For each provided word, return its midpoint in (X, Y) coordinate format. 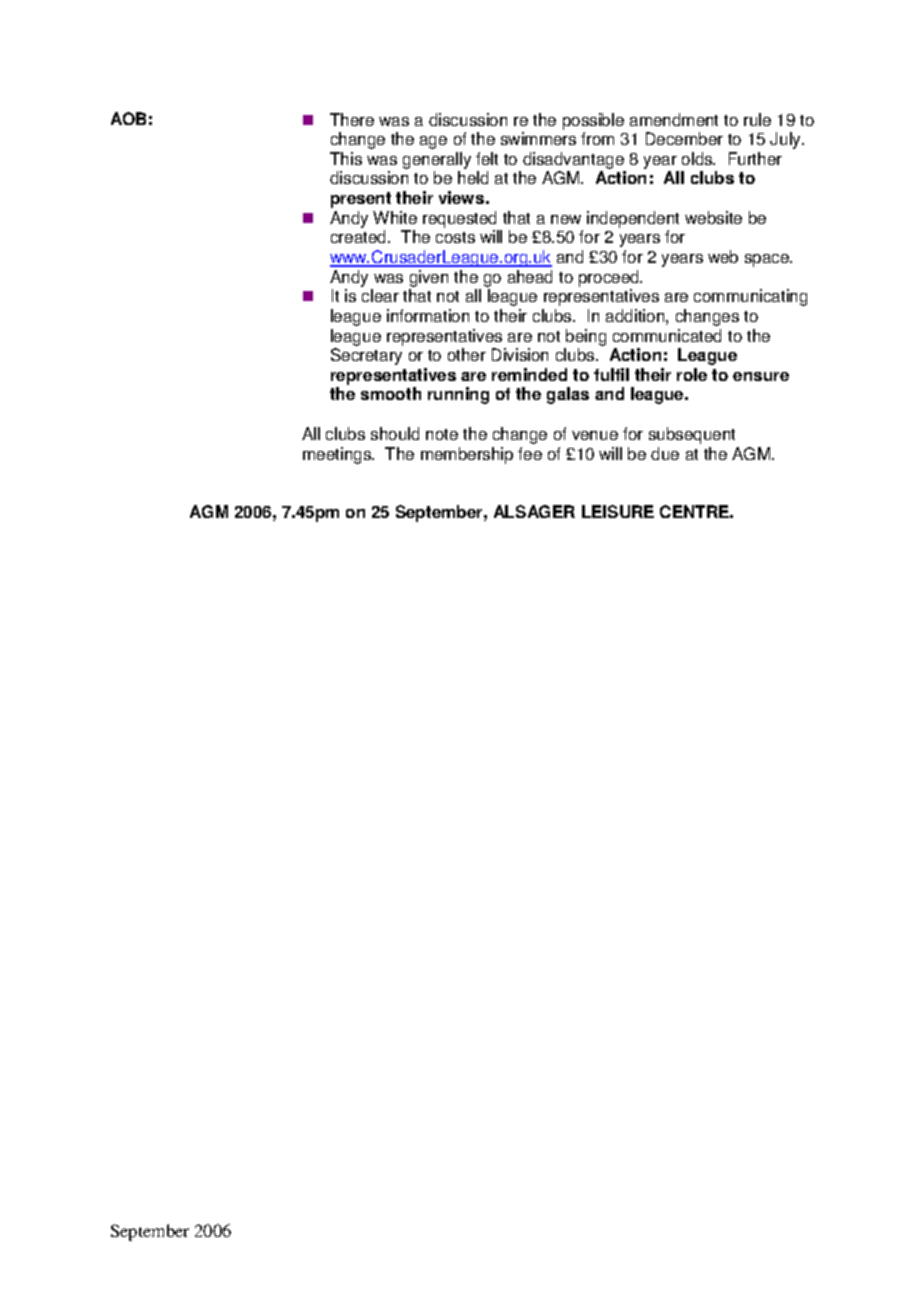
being (586, 337)
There (352, 119)
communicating (750, 297)
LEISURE (618, 511)
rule (757, 119)
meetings (338, 455)
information (428, 315)
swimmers (538, 138)
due (665, 453)
